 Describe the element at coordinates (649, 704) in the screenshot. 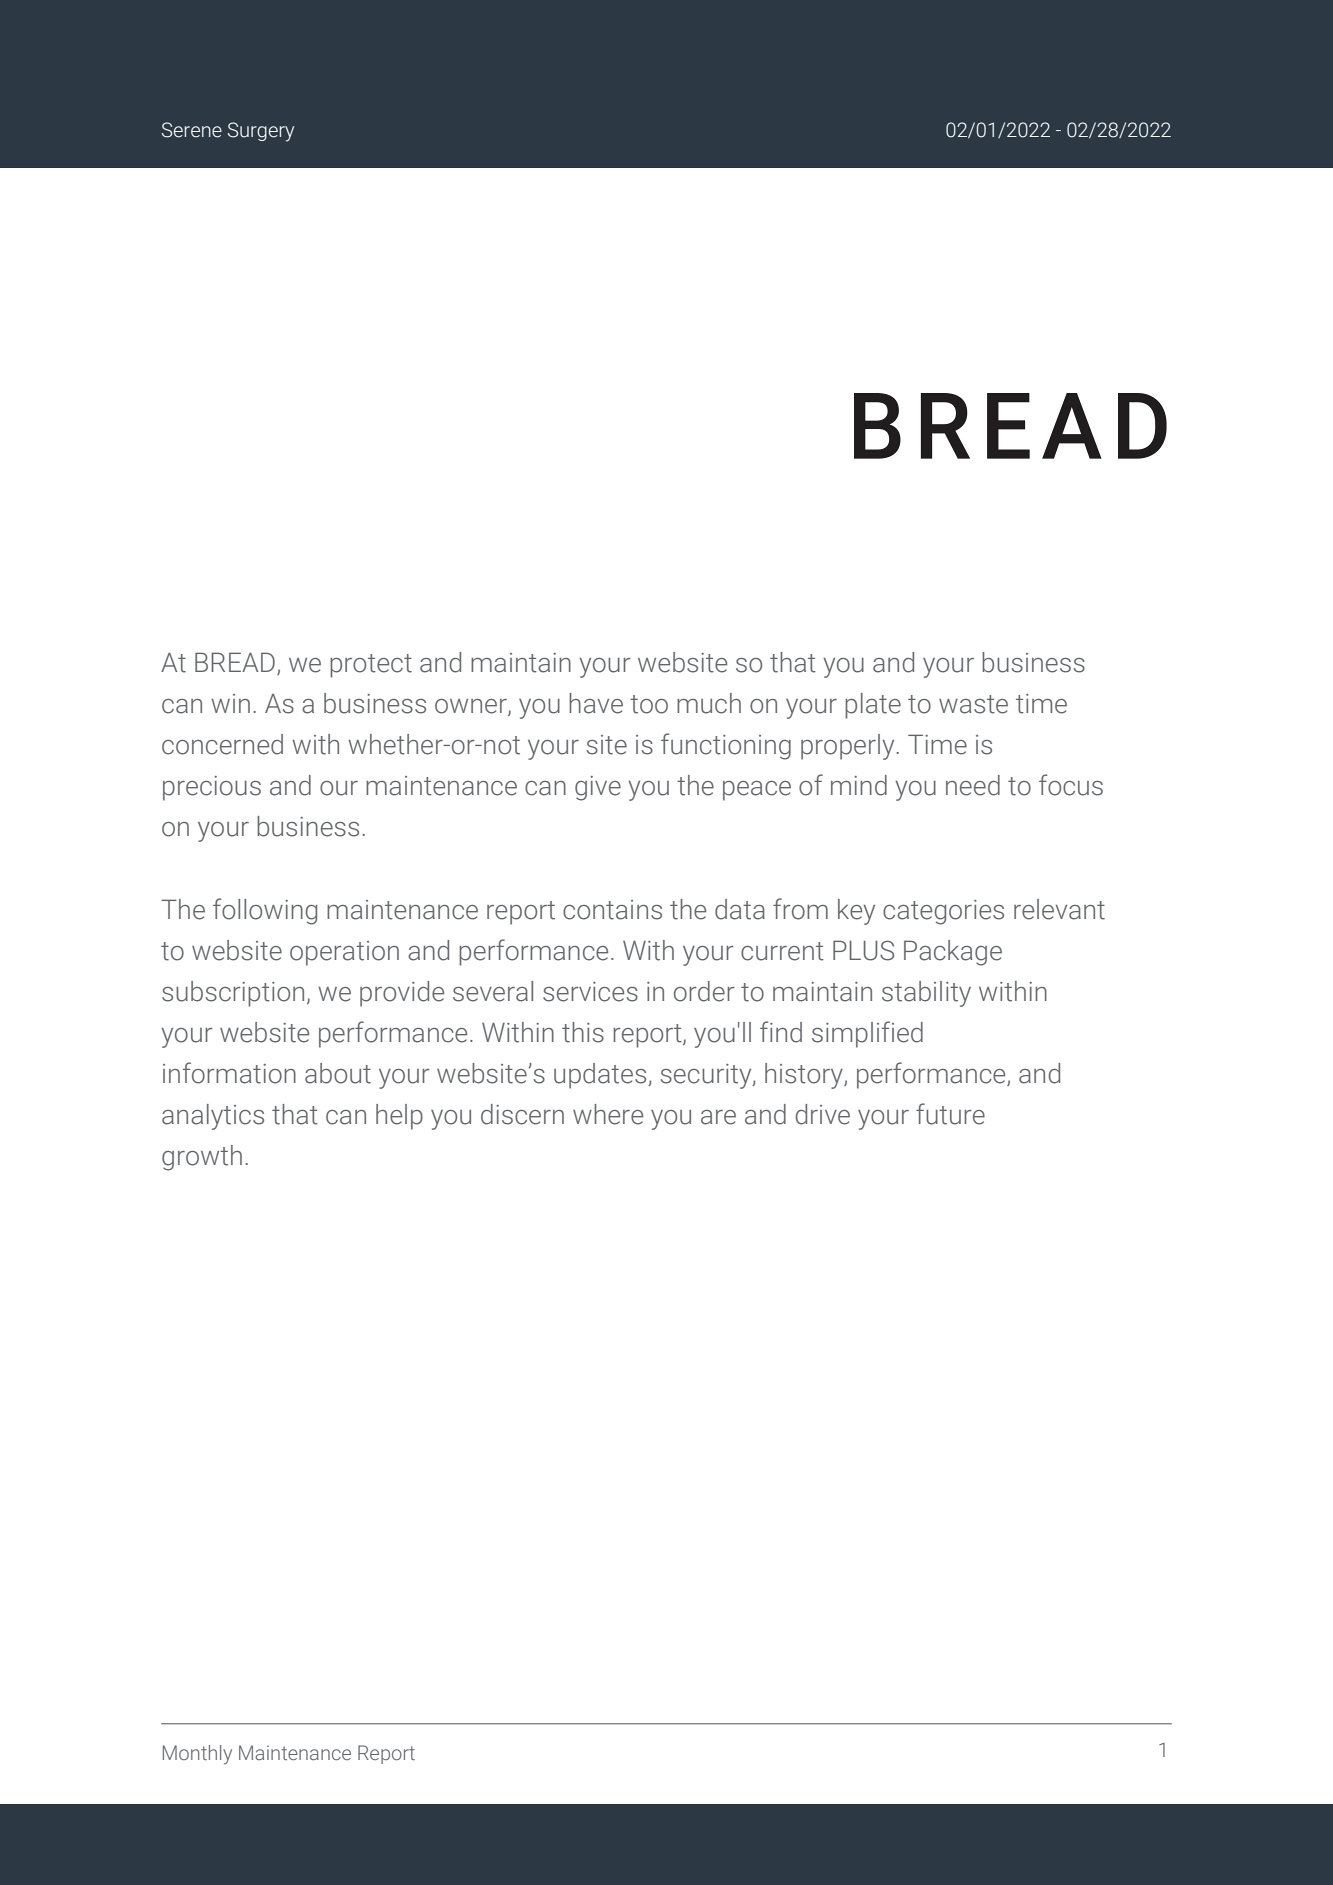

I see `too` at that location.
